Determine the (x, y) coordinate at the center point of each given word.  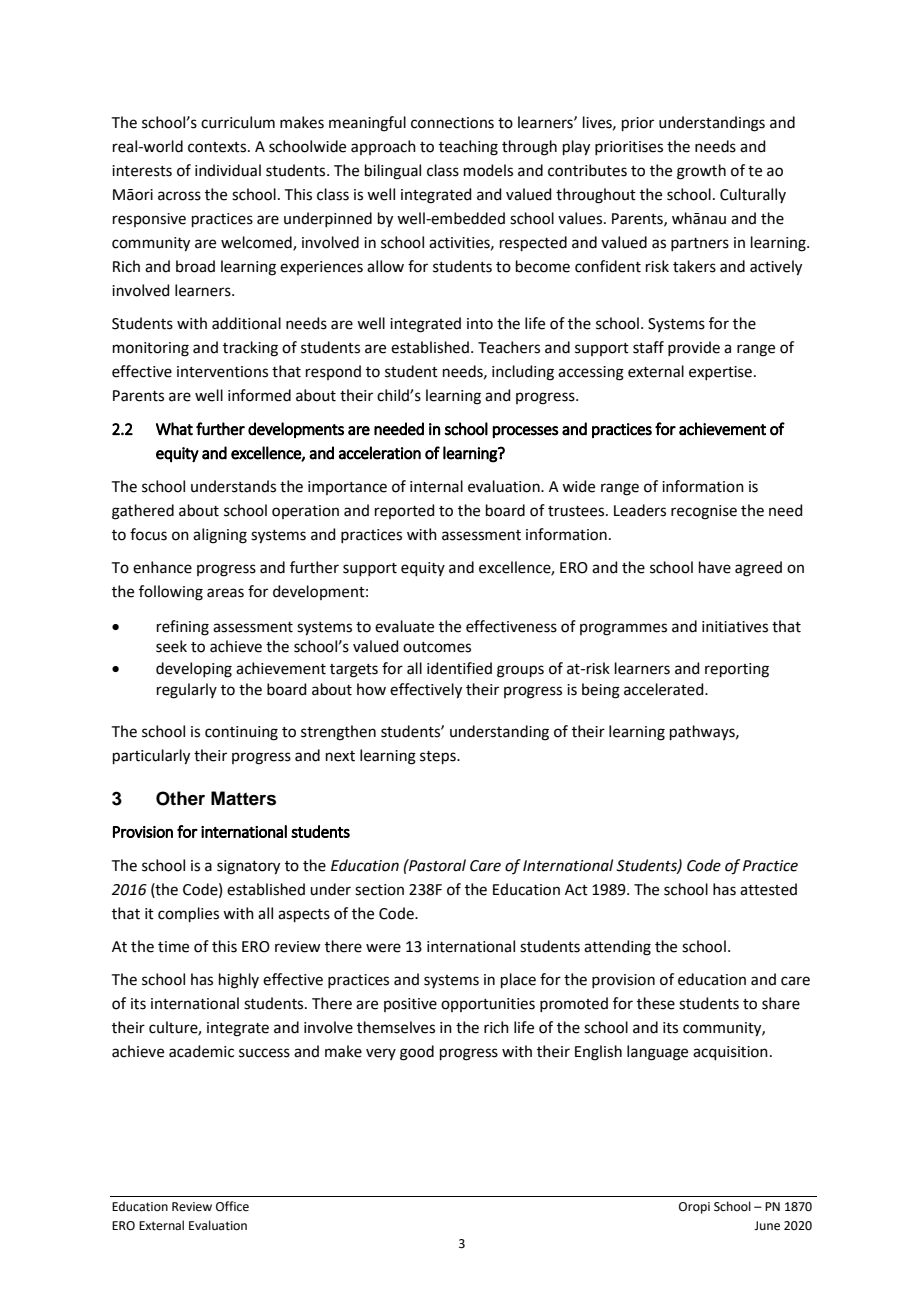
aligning (220, 536)
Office (232, 1206)
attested (768, 889)
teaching (468, 148)
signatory (248, 867)
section (379, 890)
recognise (704, 512)
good (417, 1053)
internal (436, 486)
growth (701, 172)
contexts (218, 147)
